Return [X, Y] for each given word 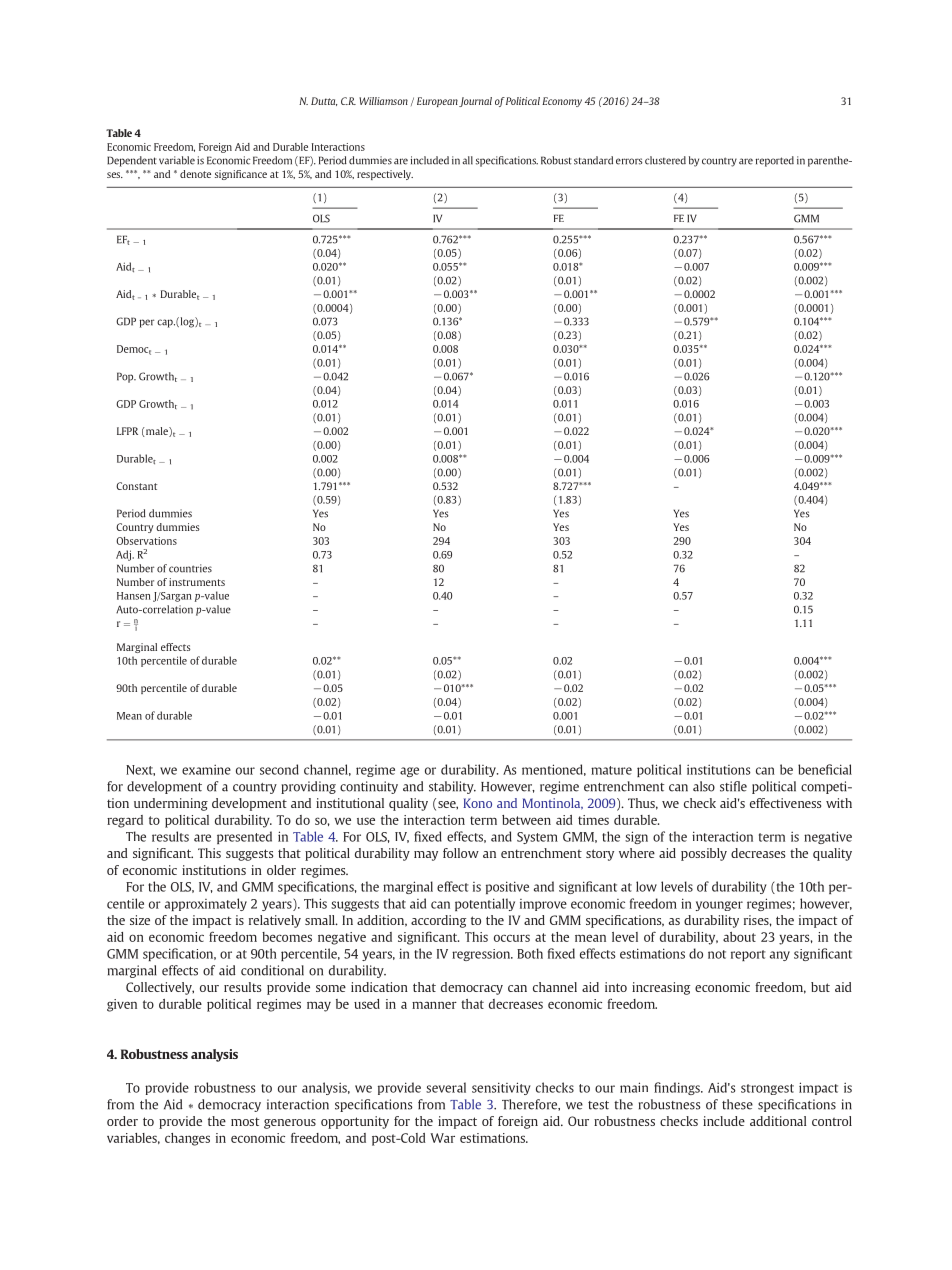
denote [195, 174]
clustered [665, 160]
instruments [197, 582]
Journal [475, 102]
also [704, 786]
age [409, 772]
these [737, 1104]
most [245, 1121]
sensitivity [501, 1088]
